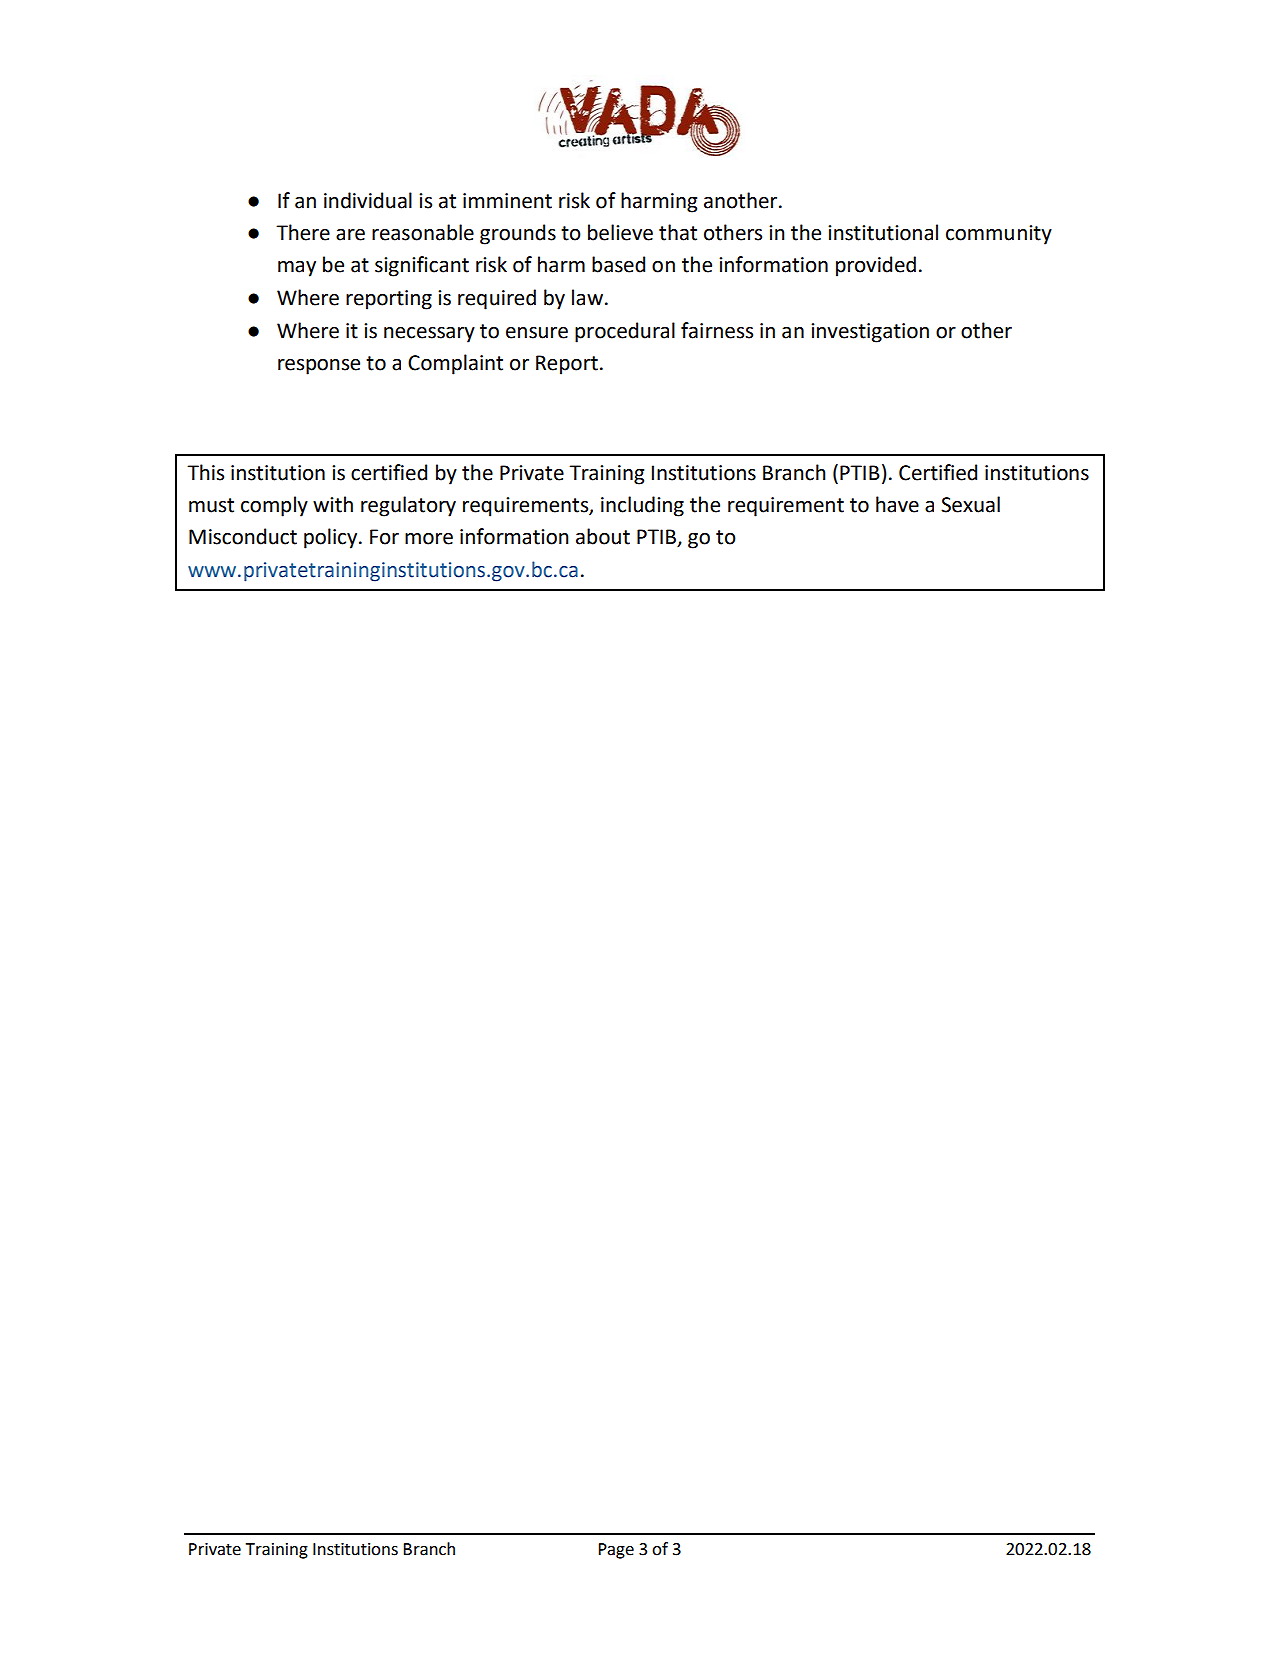 The height and width of the screenshot is (1656, 1280). What do you see at coordinates (876, 266) in the screenshot?
I see `provided` at bounding box center [876, 266].
